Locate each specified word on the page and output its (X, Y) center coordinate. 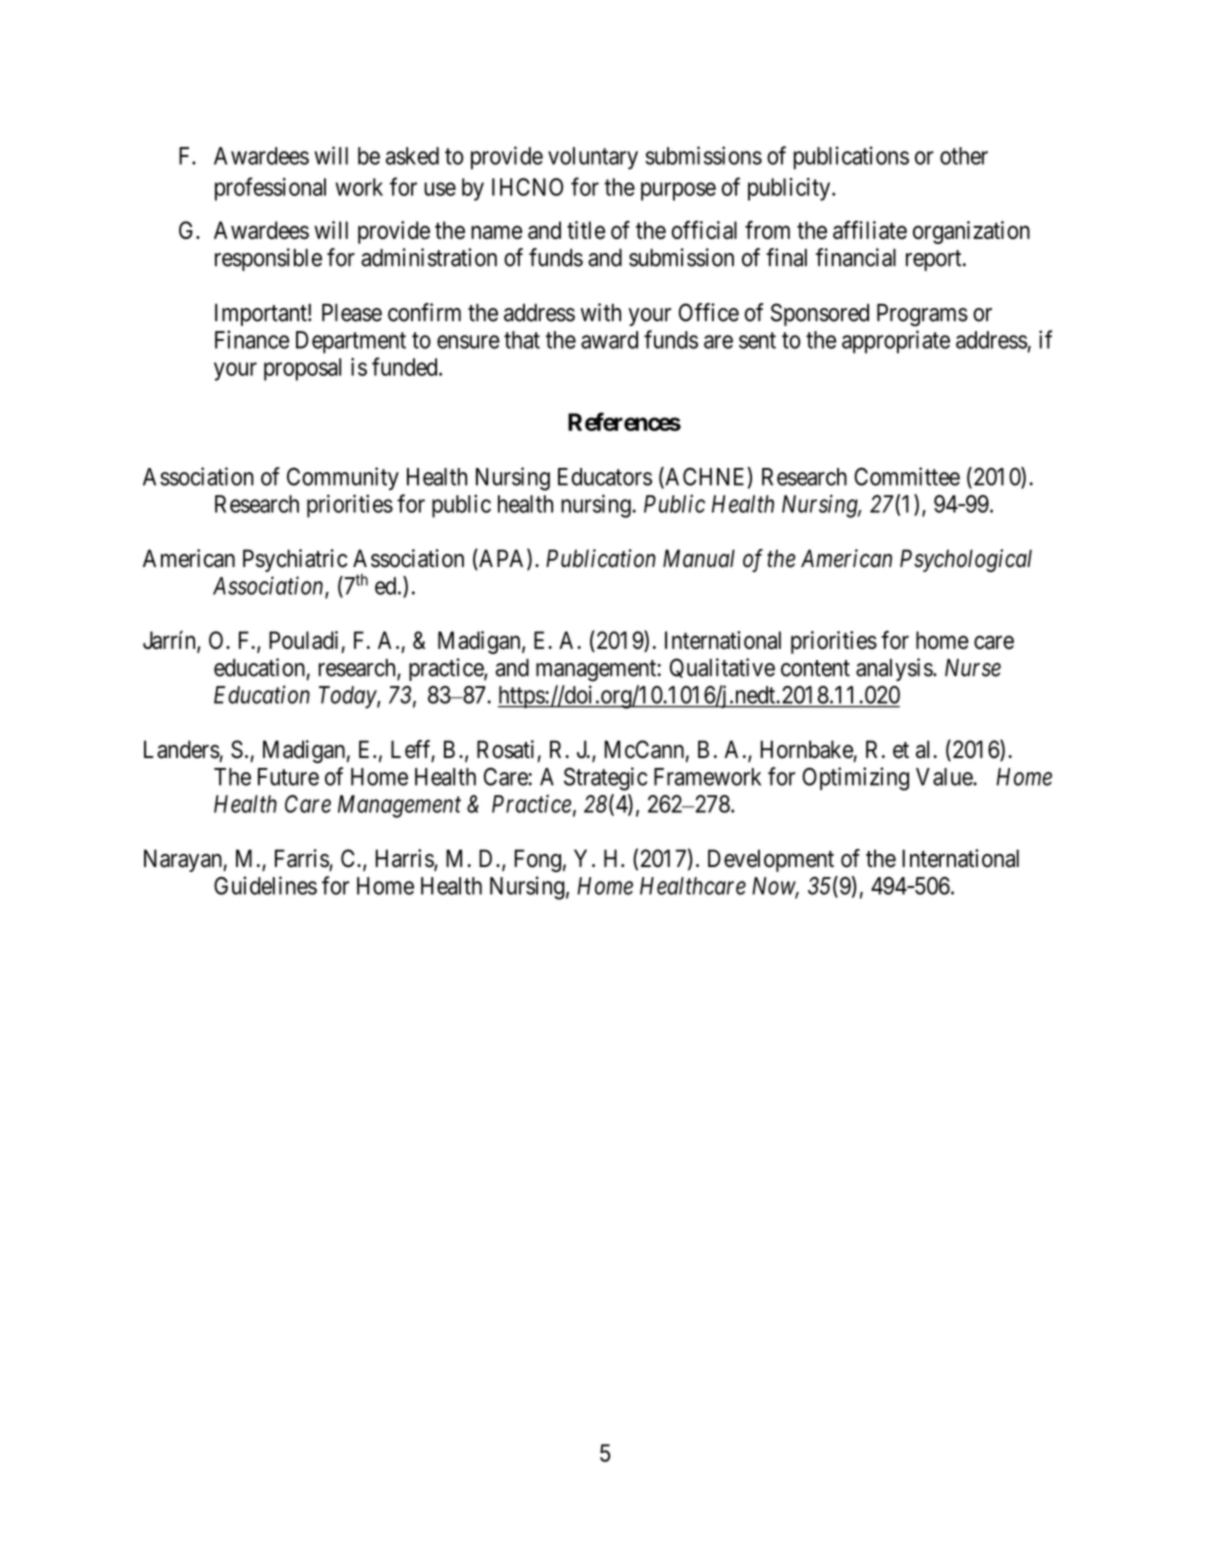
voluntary (593, 158)
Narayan (184, 860)
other (964, 156)
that (522, 340)
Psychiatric (295, 560)
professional (270, 189)
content (815, 668)
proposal (302, 369)
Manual (699, 558)
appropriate (896, 342)
